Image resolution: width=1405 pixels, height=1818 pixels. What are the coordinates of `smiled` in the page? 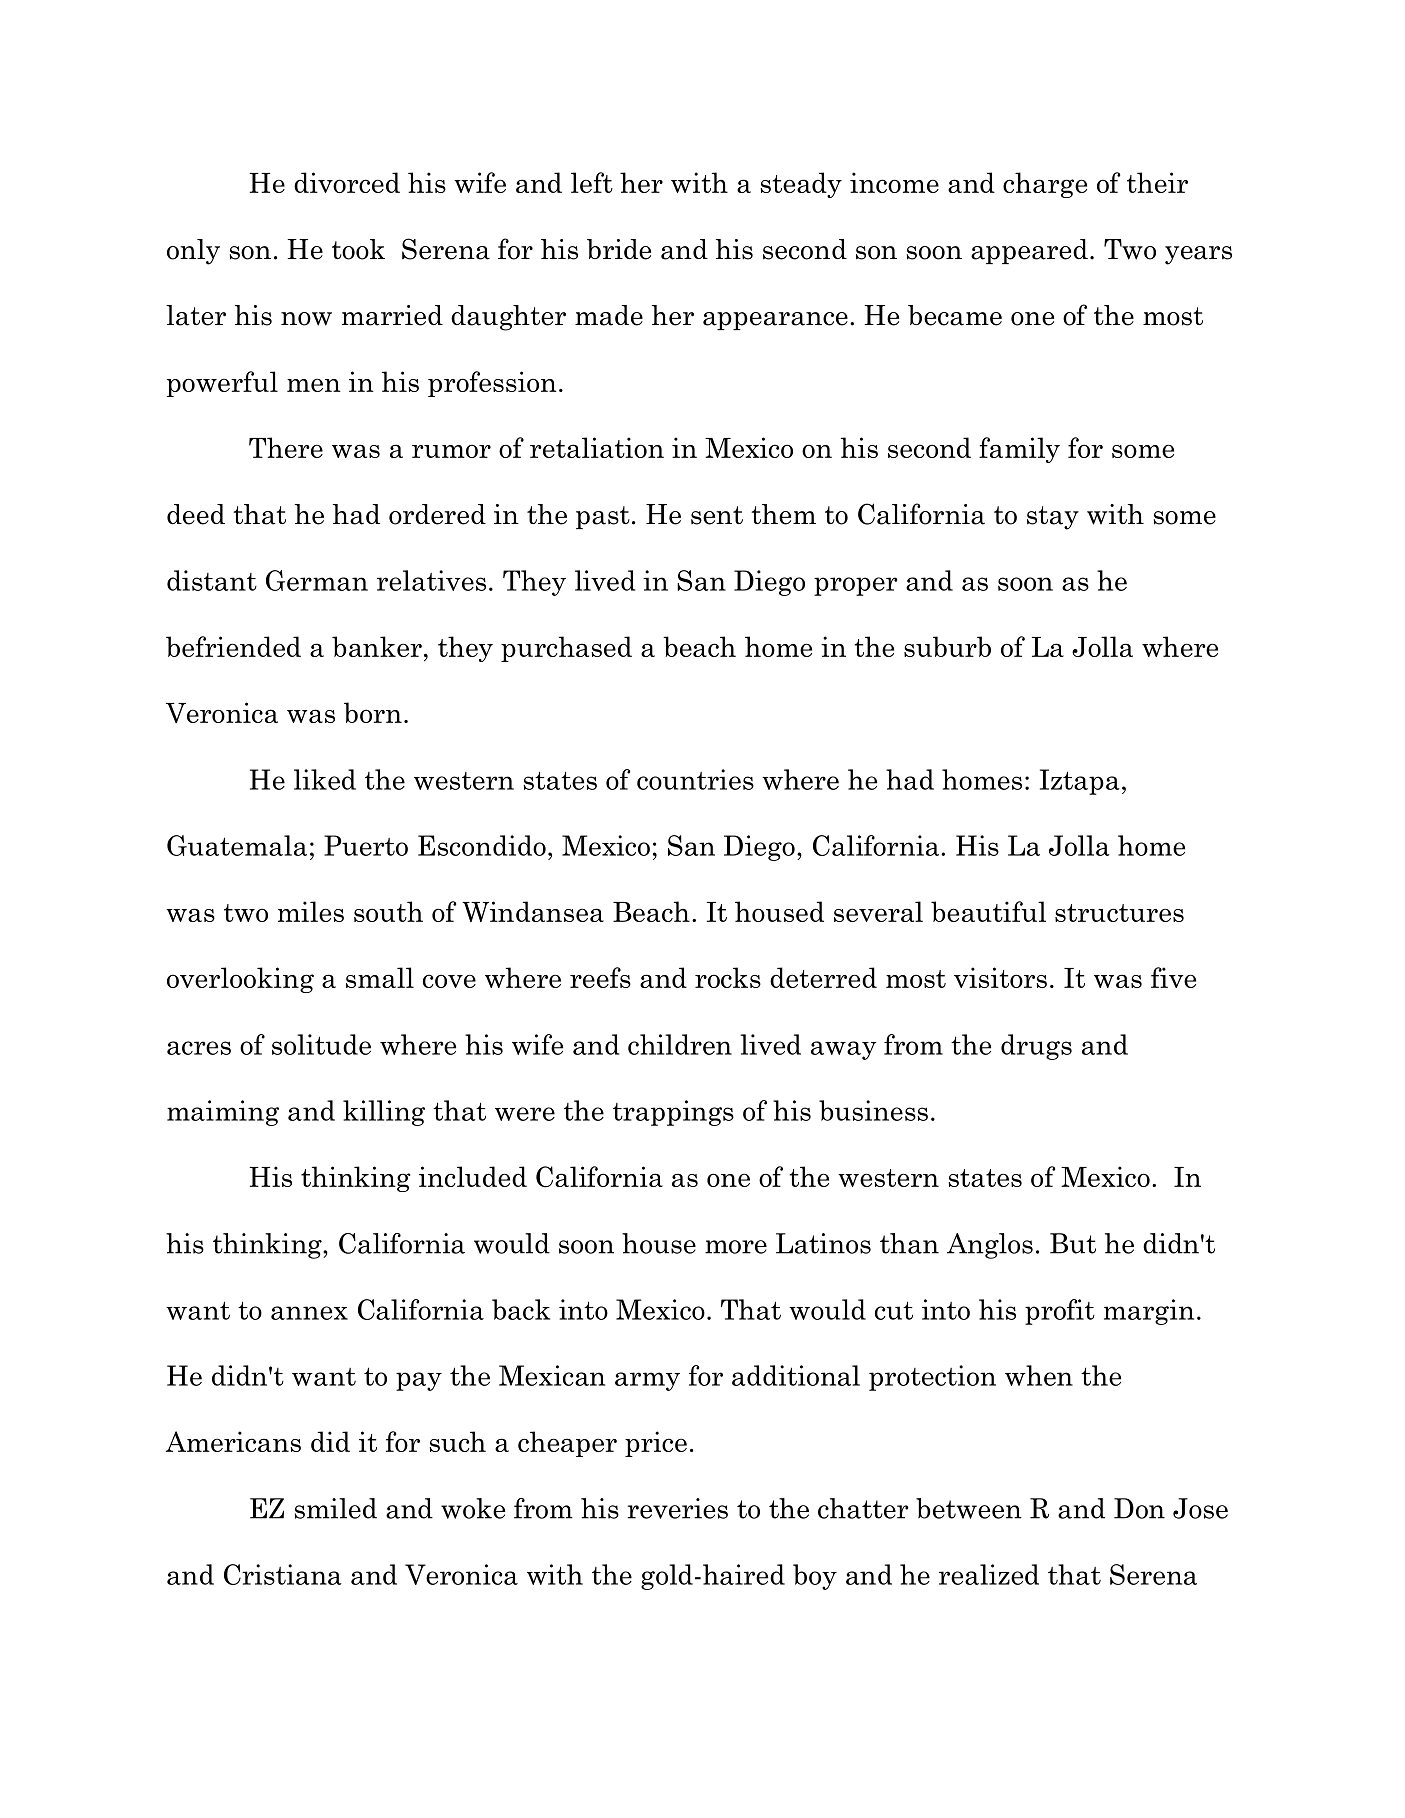 It's located at (336, 1508).
